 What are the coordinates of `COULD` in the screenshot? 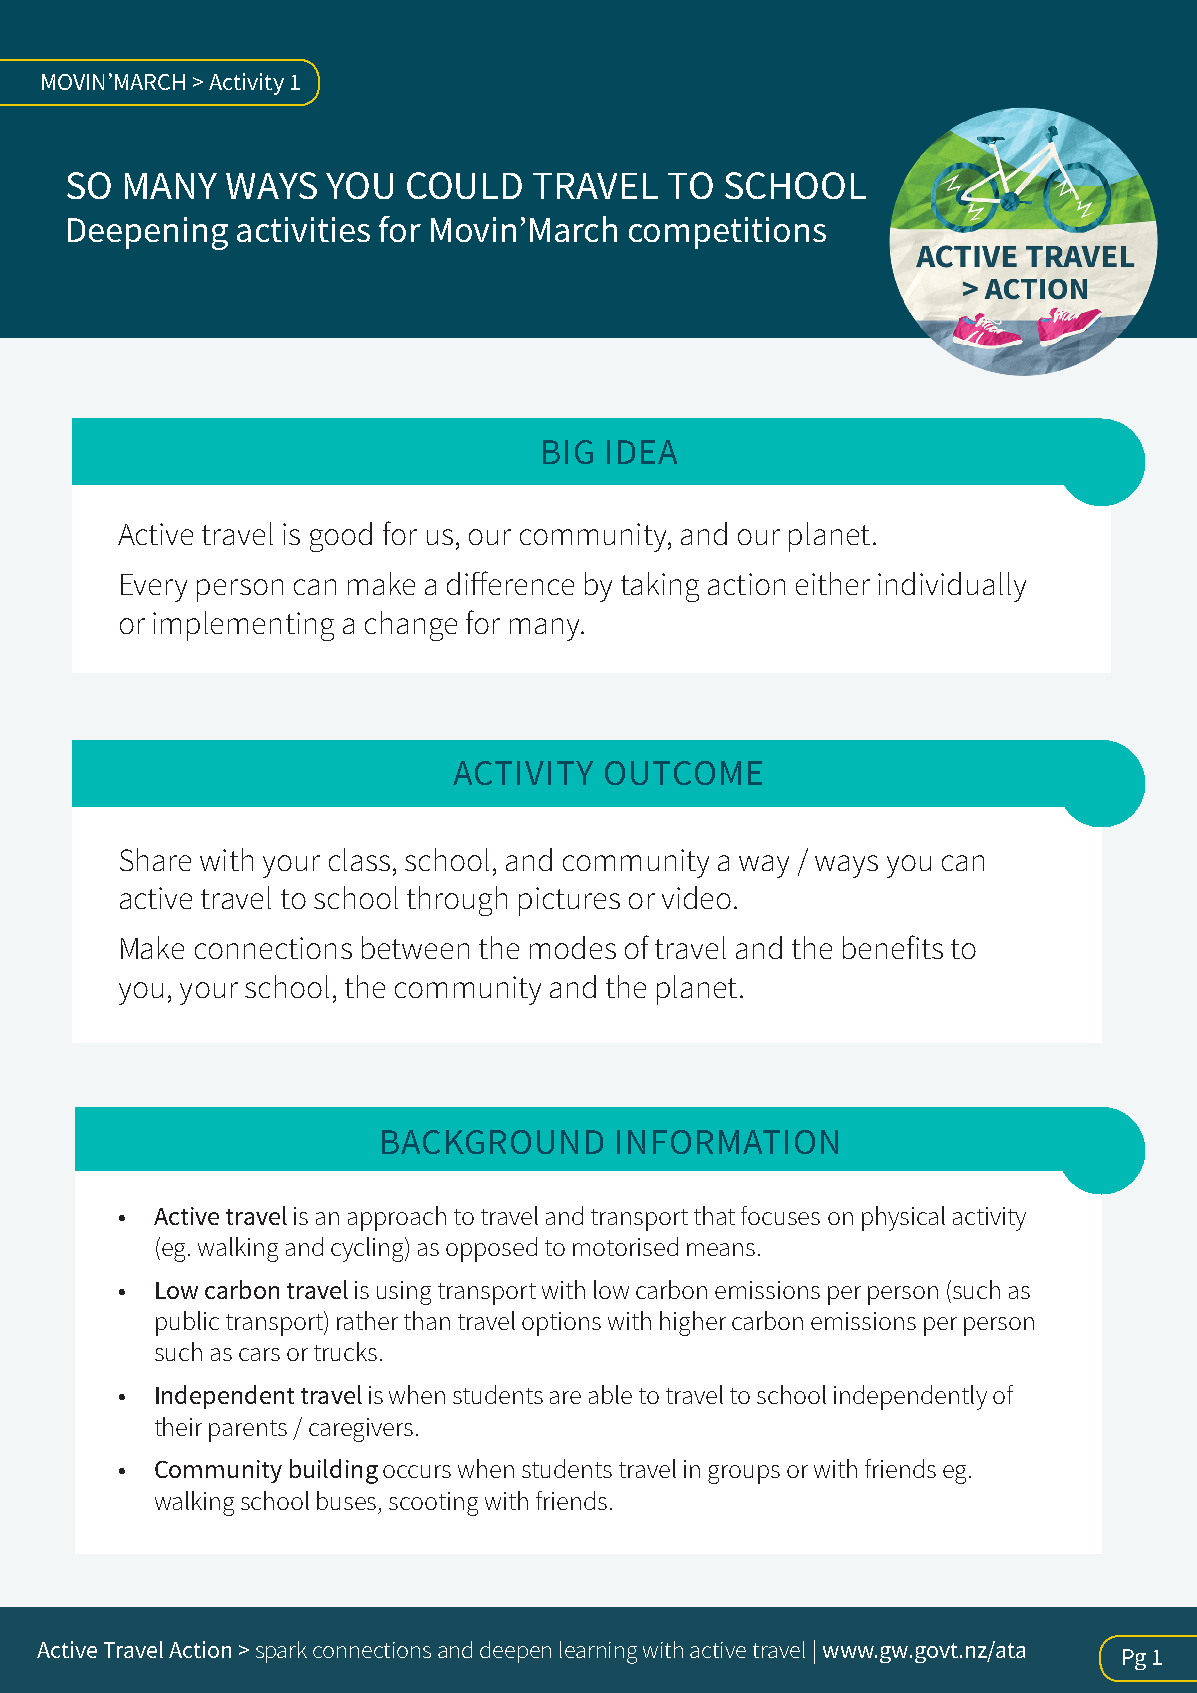 It's located at (464, 185).
